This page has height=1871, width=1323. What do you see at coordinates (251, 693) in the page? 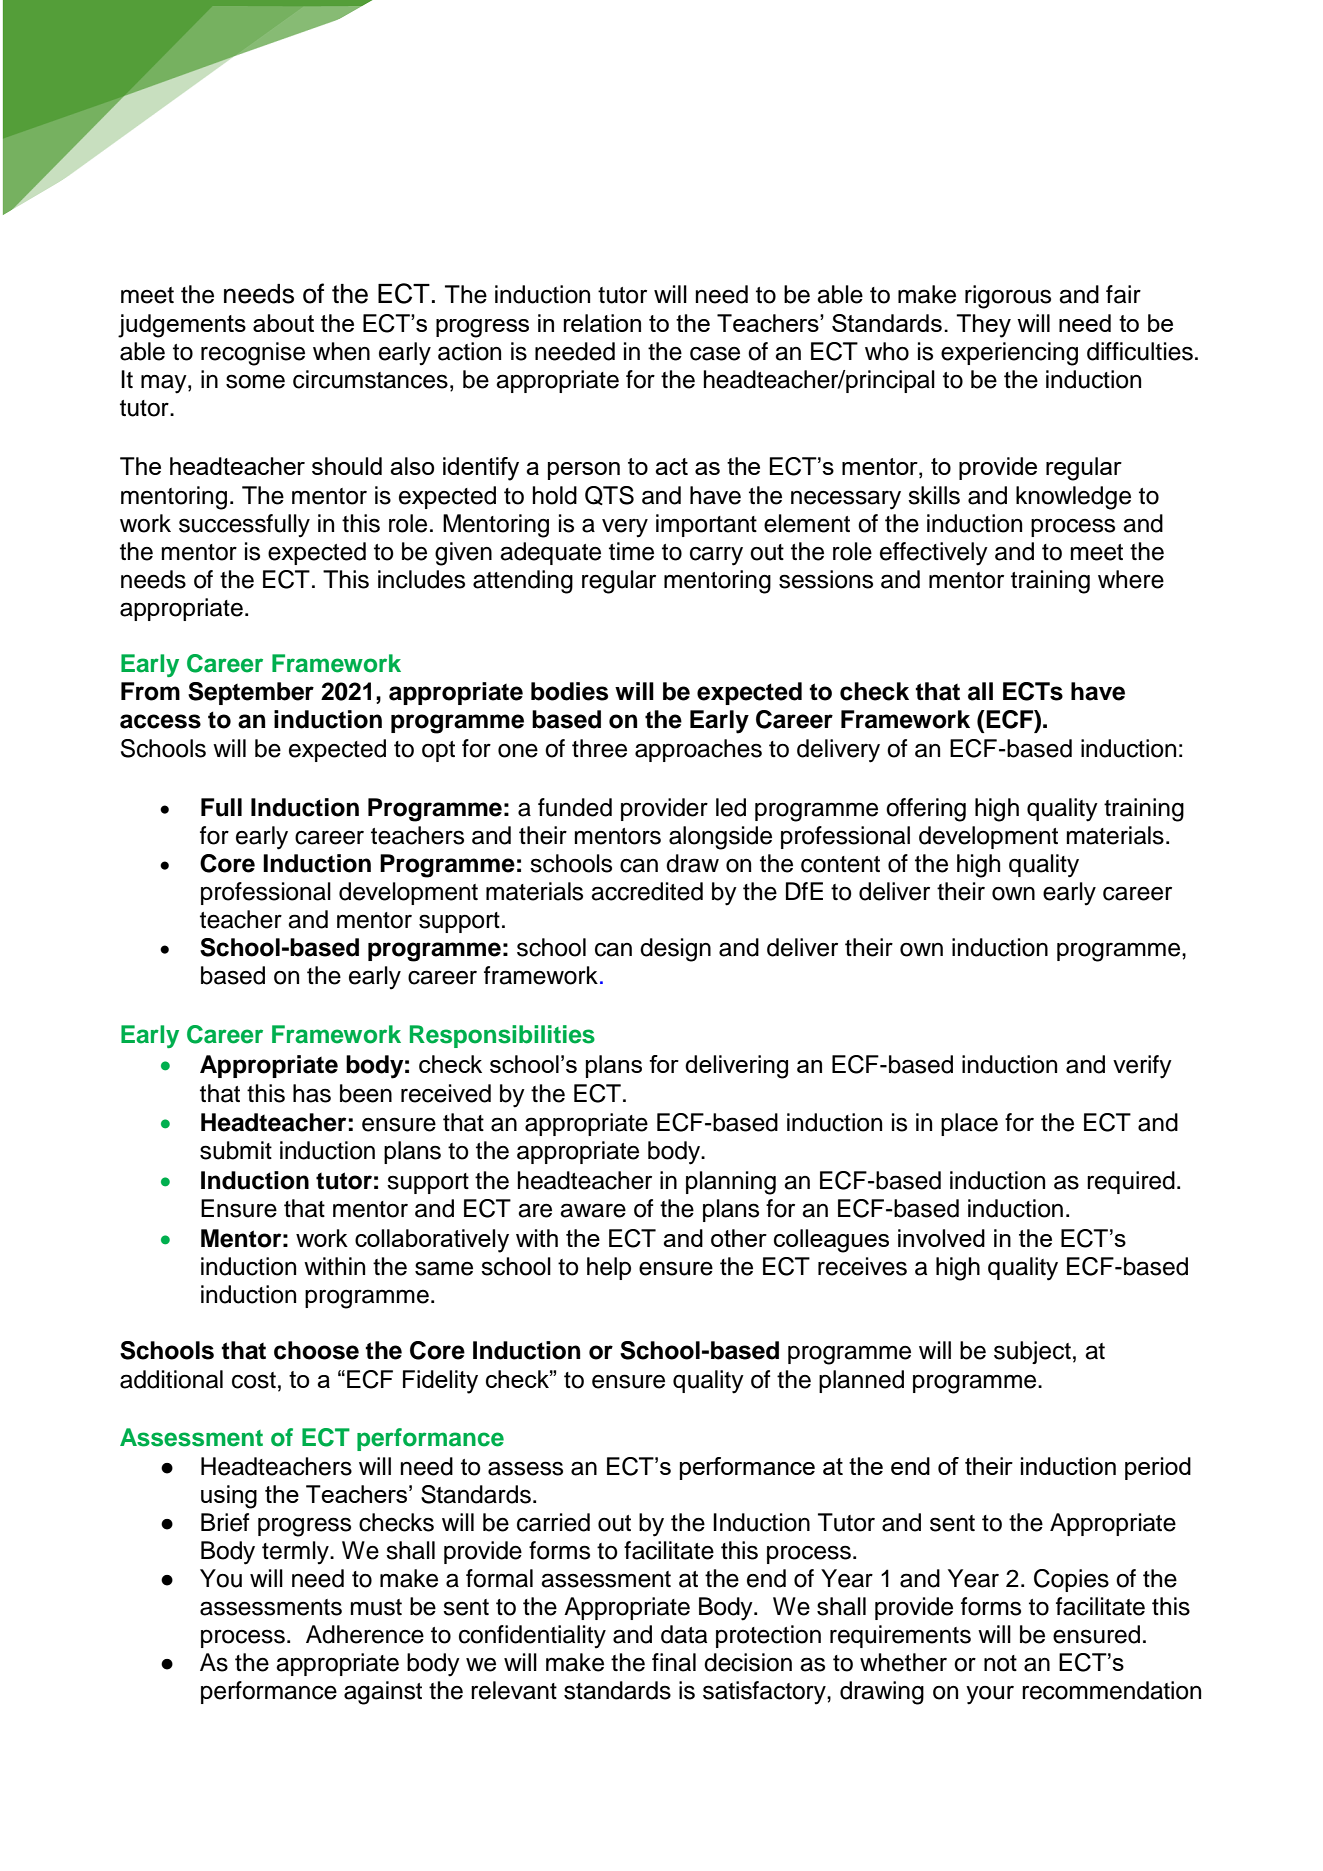
I see `September` at bounding box center [251, 693].
